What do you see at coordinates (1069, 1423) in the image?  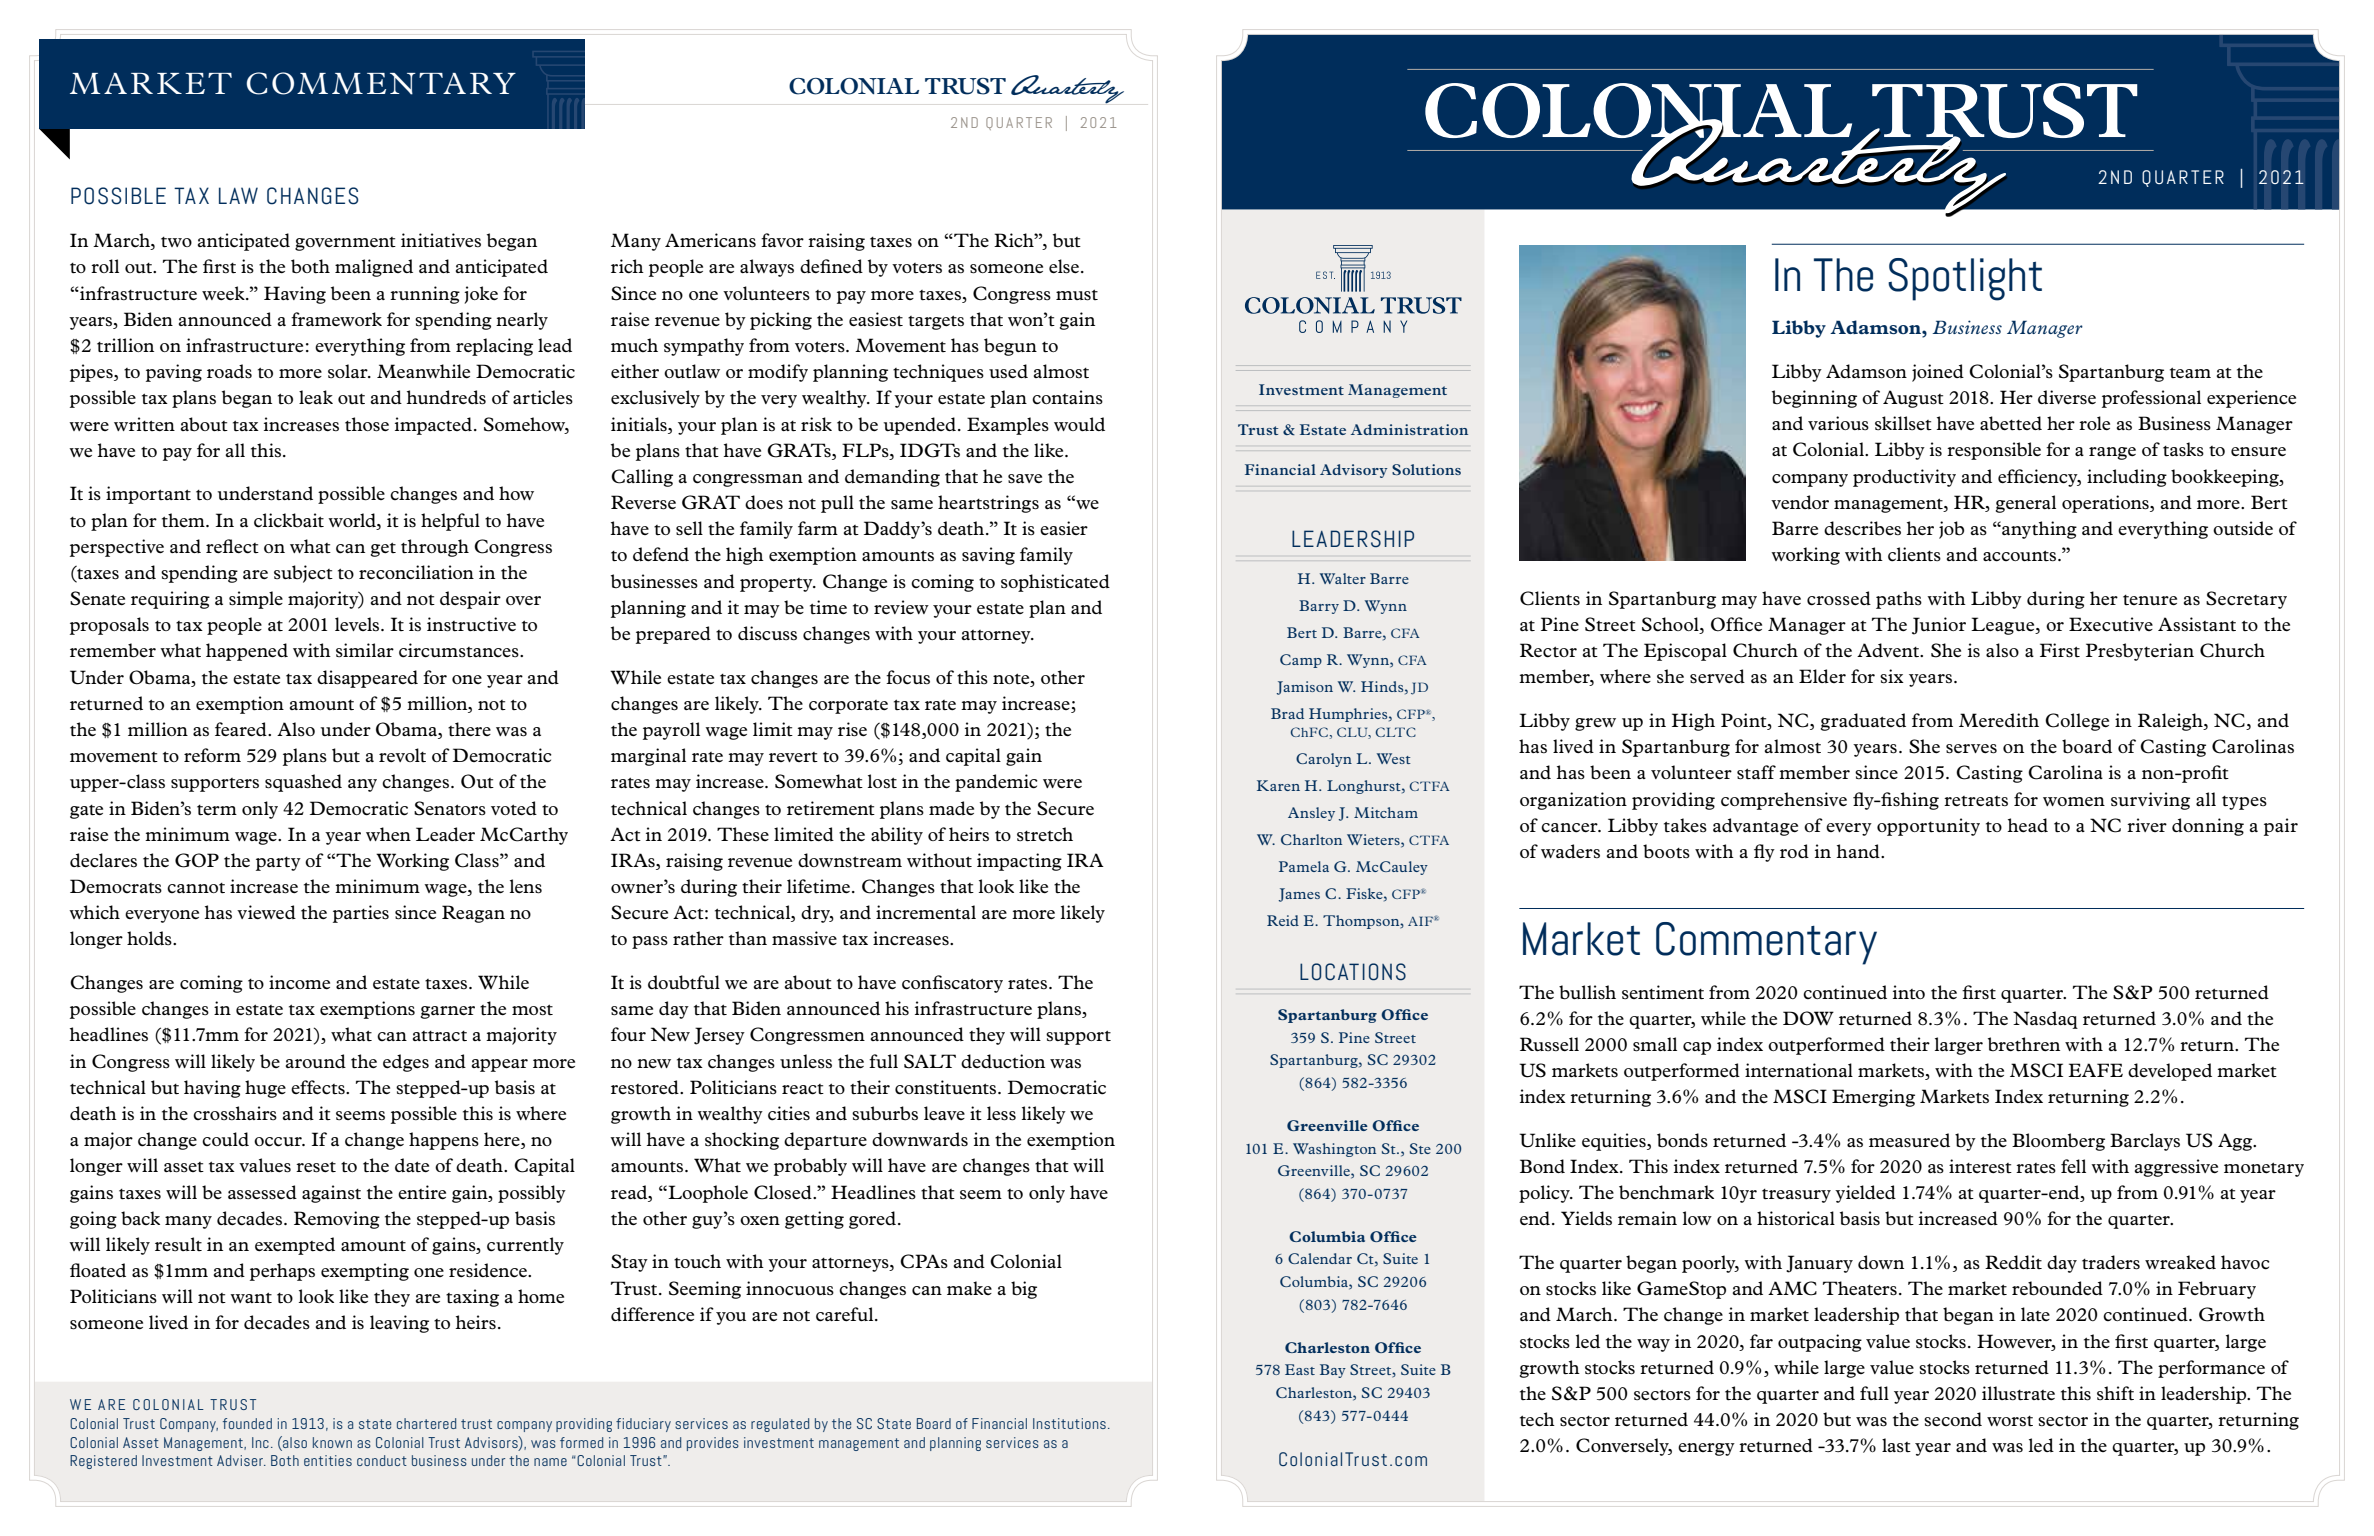 I see `Institutions` at bounding box center [1069, 1423].
